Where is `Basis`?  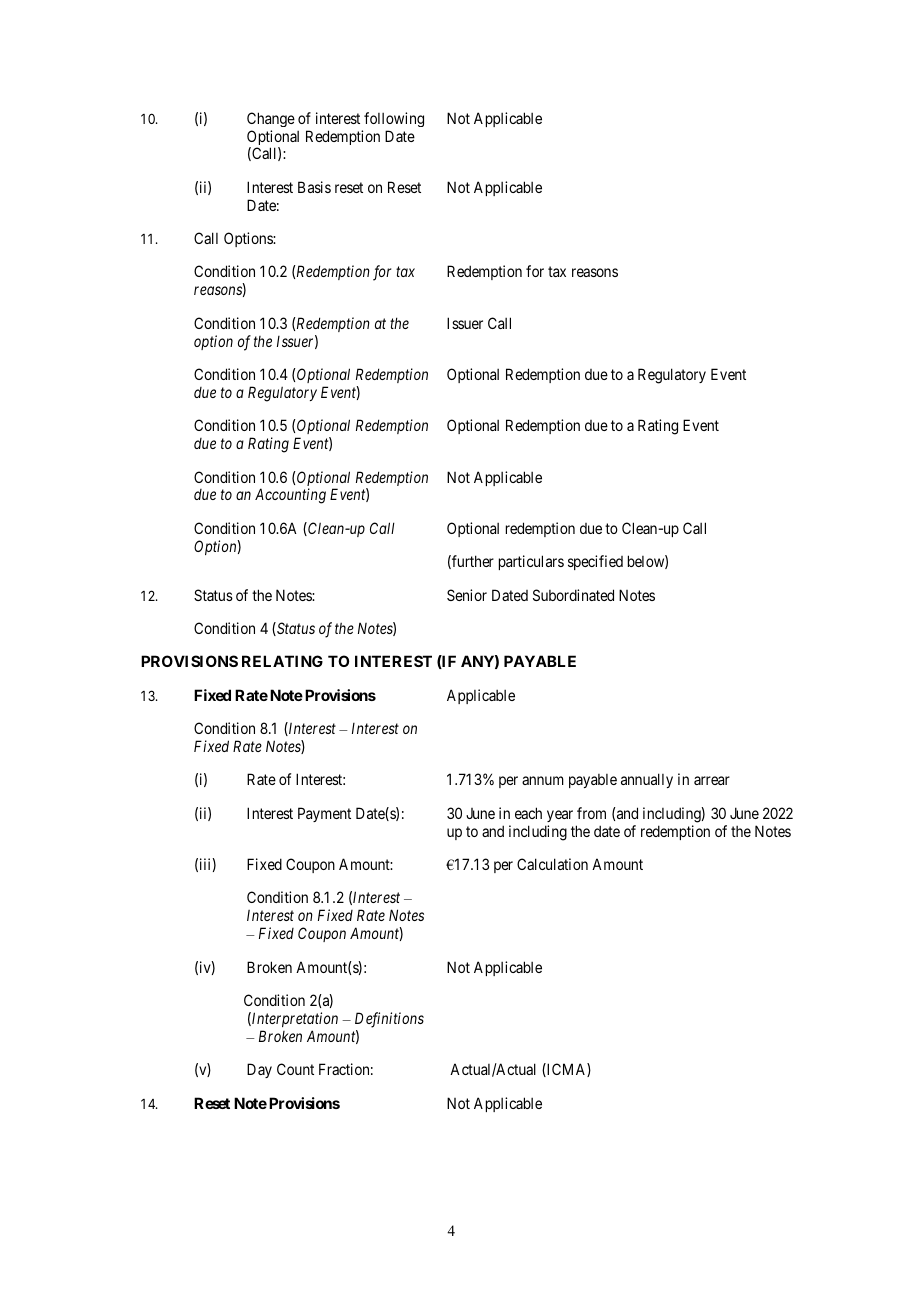
Basis is located at coordinates (314, 187).
